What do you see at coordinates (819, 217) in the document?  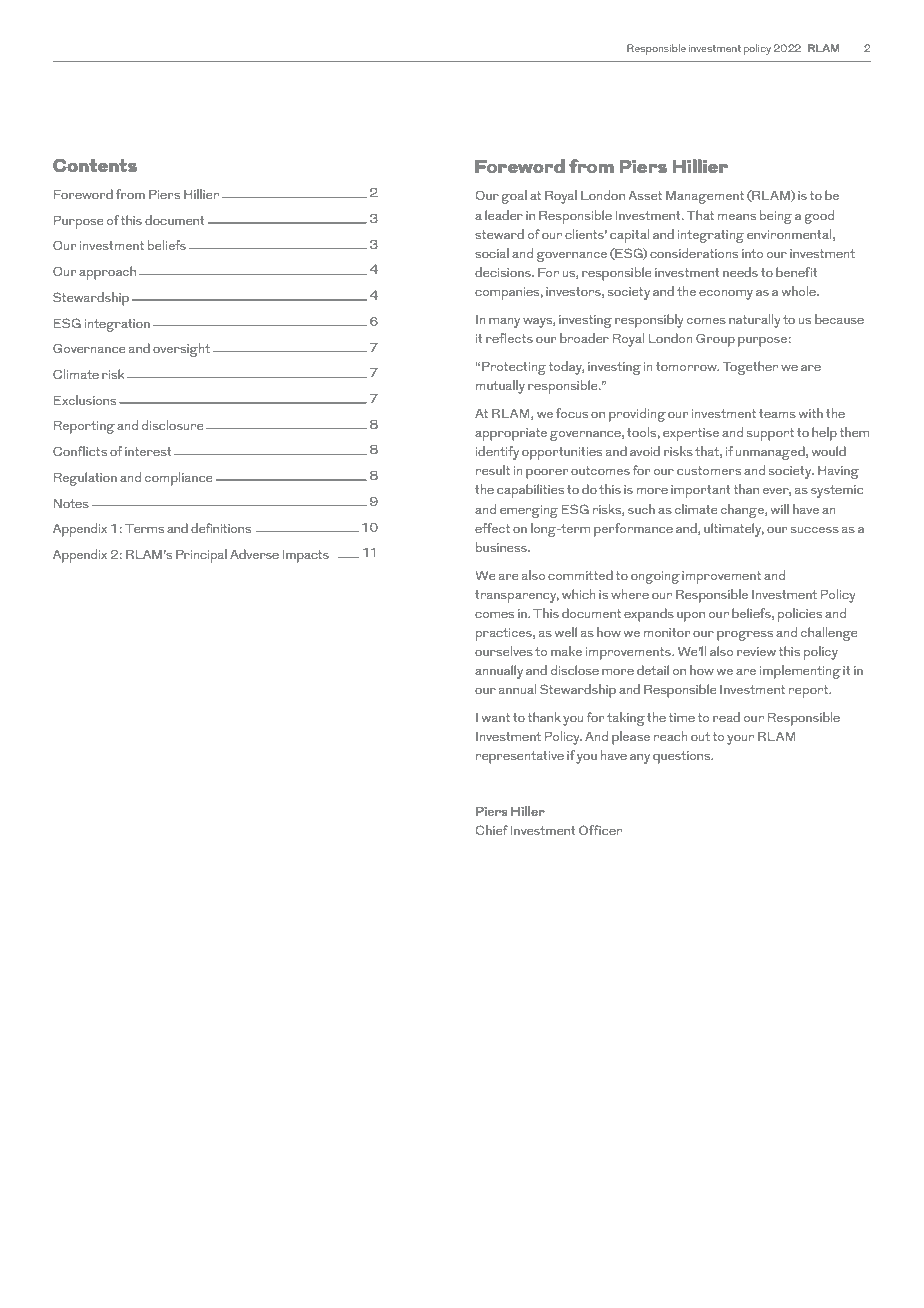 I see `good` at bounding box center [819, 217].
